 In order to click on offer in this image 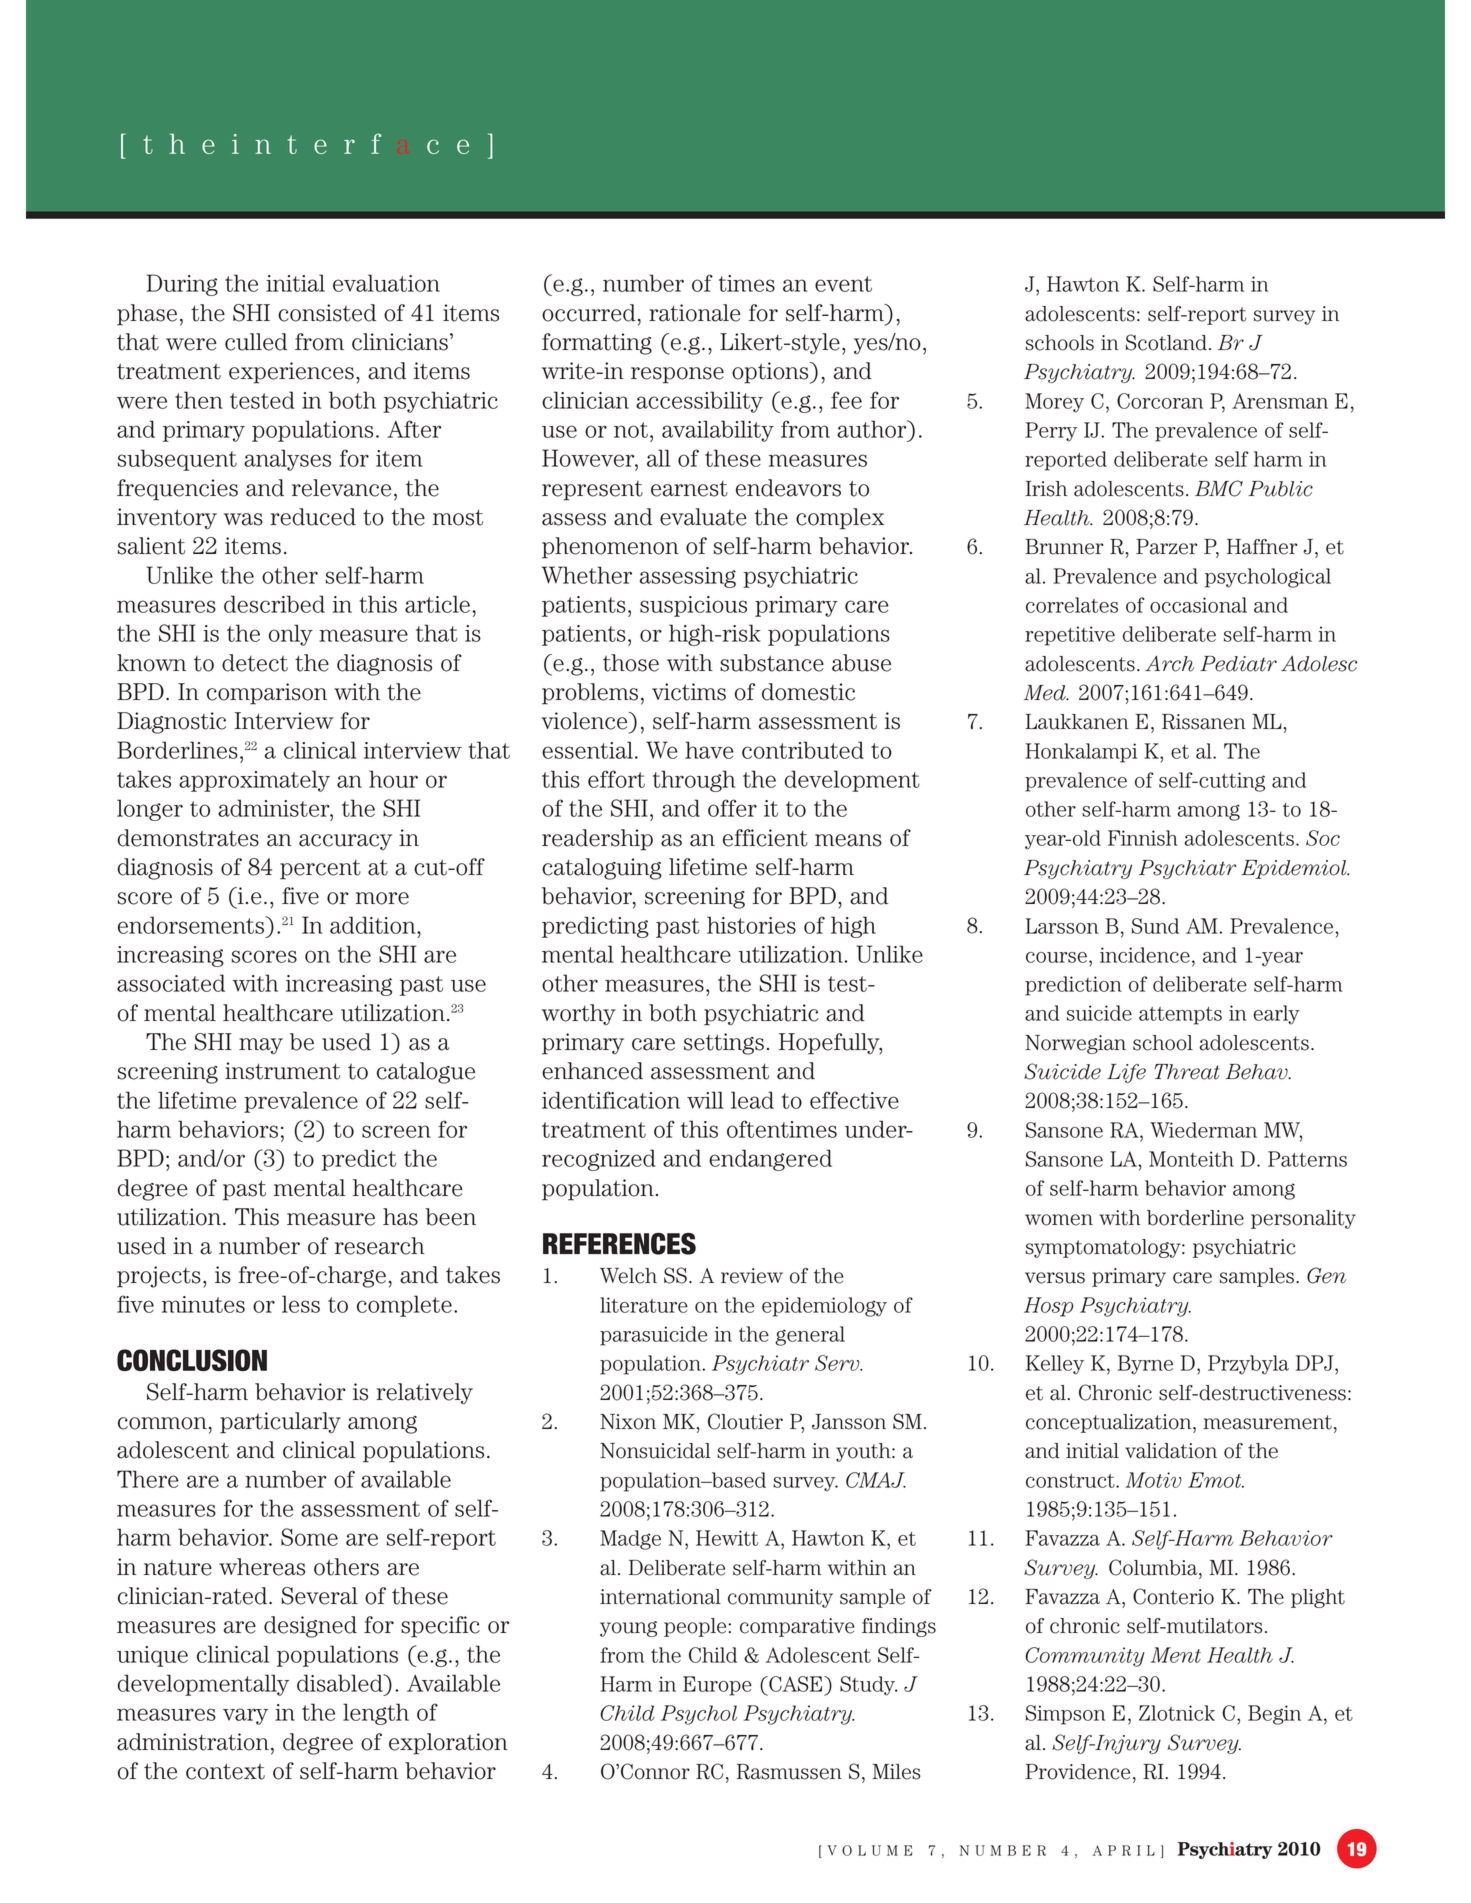, I will do `click(732, 808)`.
